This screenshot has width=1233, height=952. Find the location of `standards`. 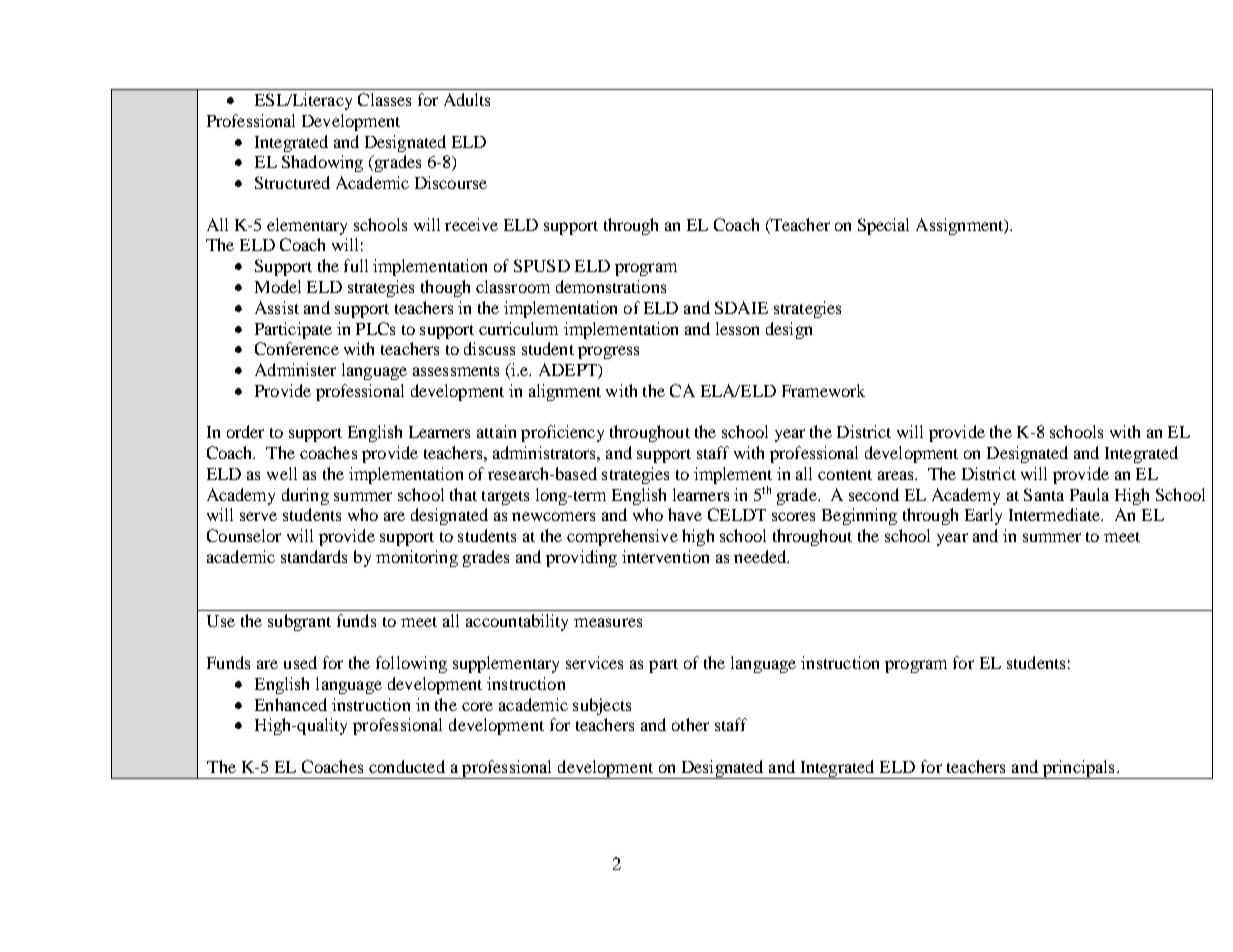

standards is located at coordinates (314, 556).
